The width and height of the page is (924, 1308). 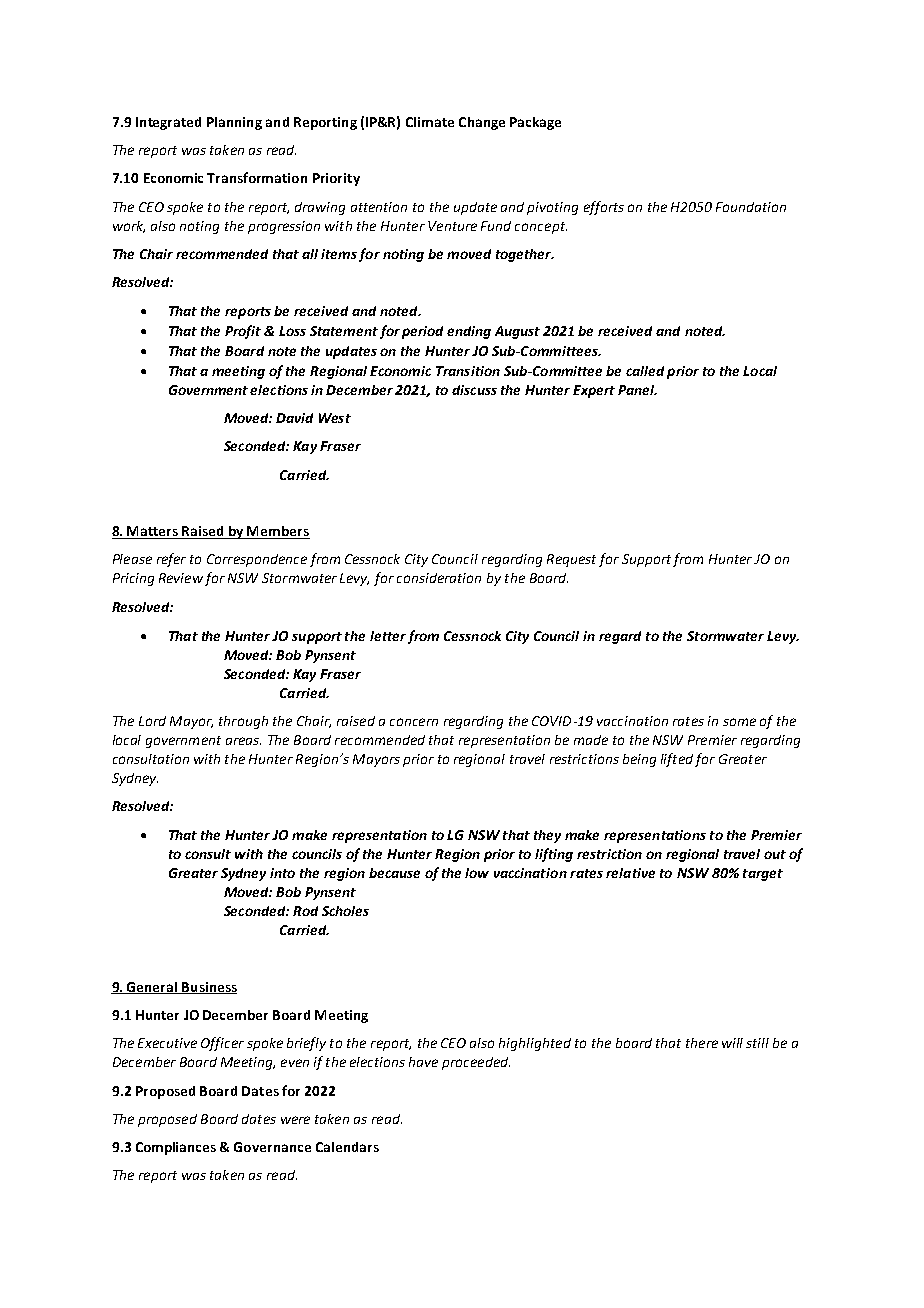 What do you see at coordinates (482, 123) in the page?
I see `Change` at bounding box center [482, 123].
